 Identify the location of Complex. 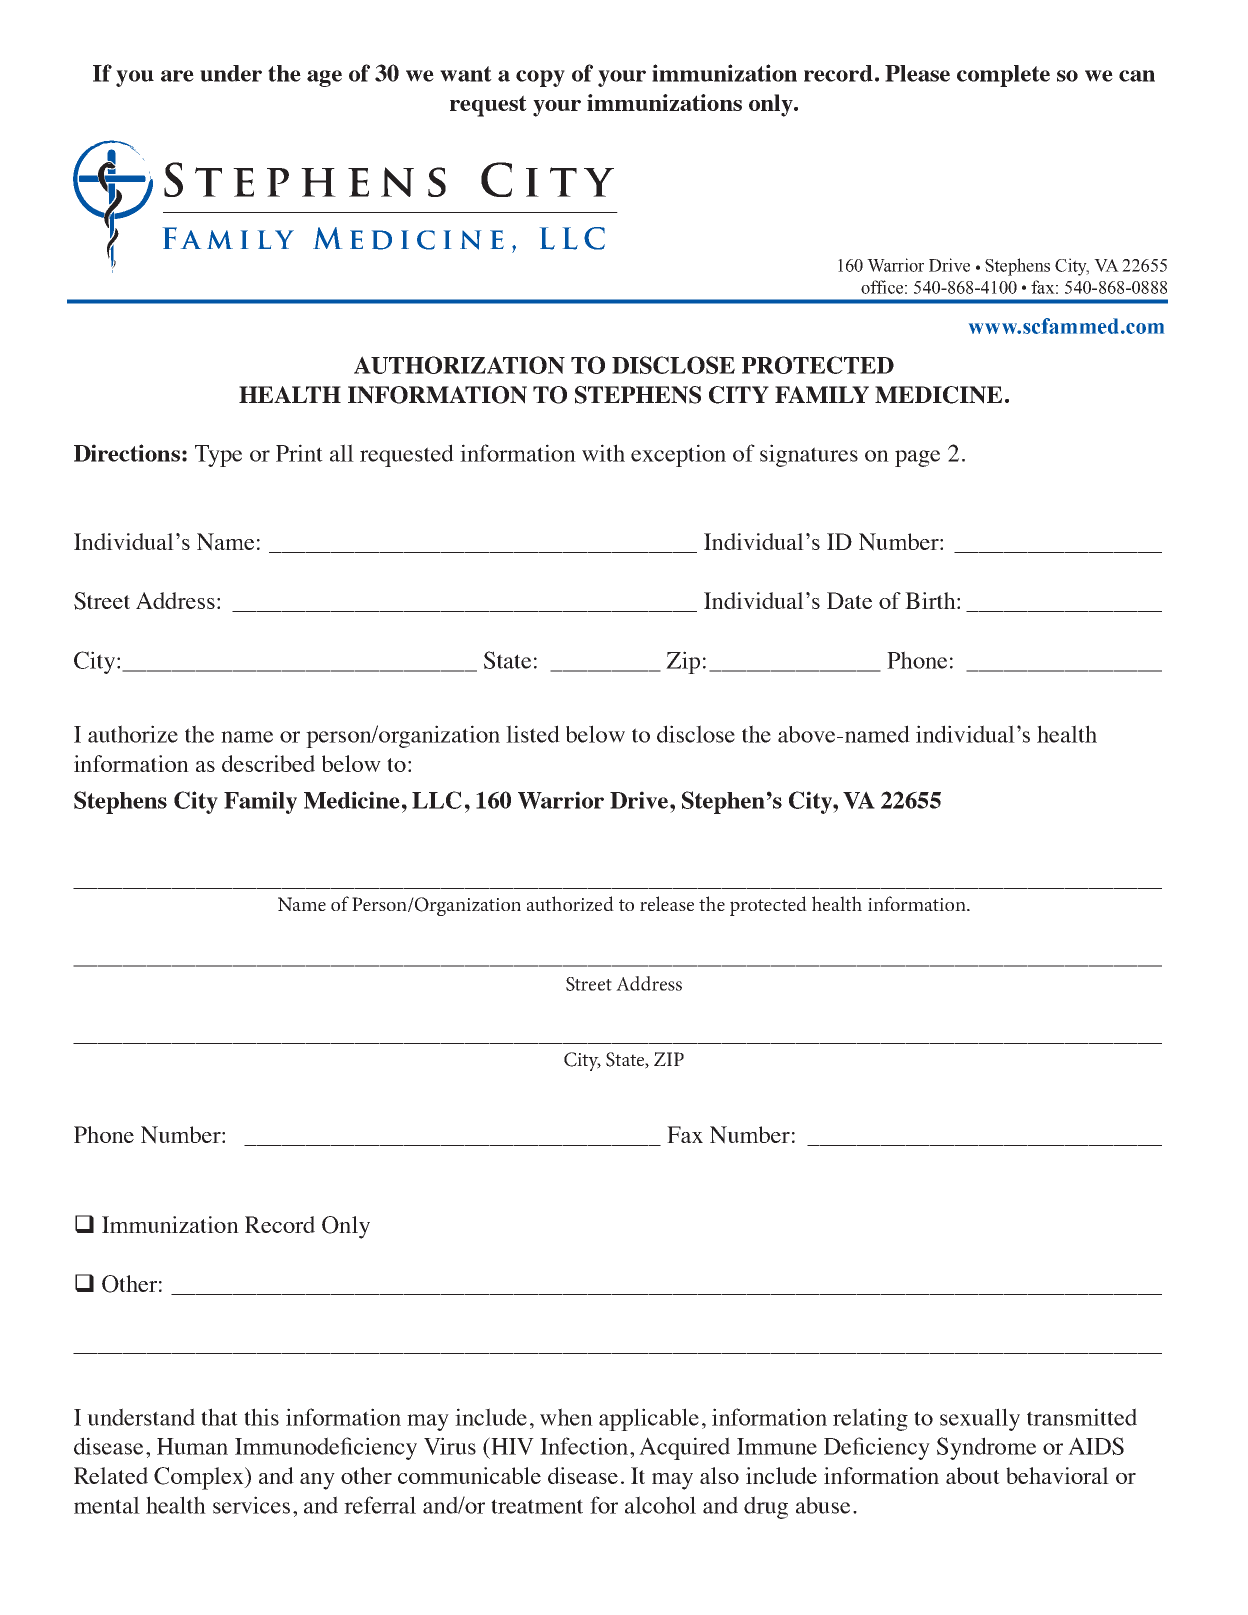
(200, 1478).
